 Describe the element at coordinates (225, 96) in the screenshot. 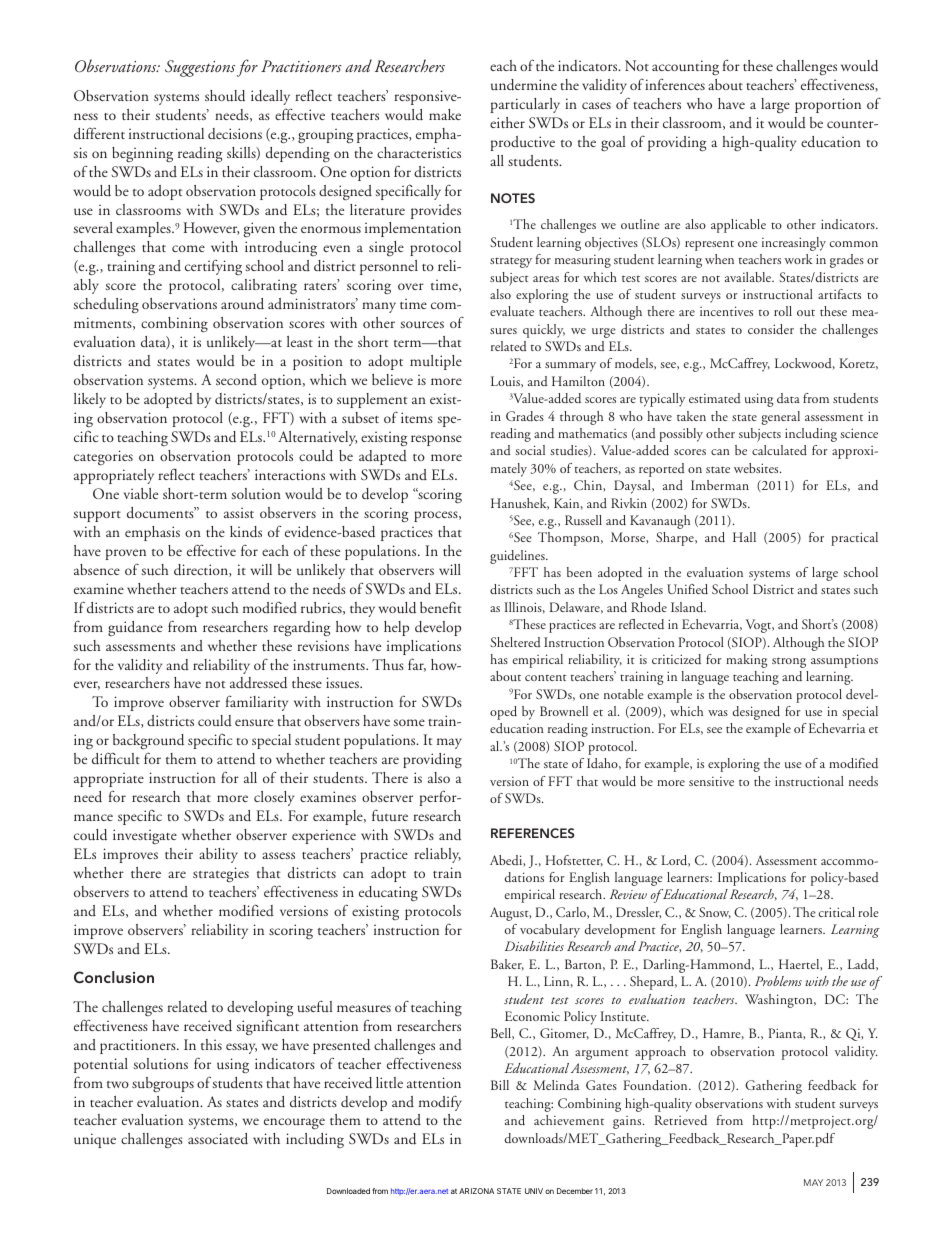

I see `should` at that location.
